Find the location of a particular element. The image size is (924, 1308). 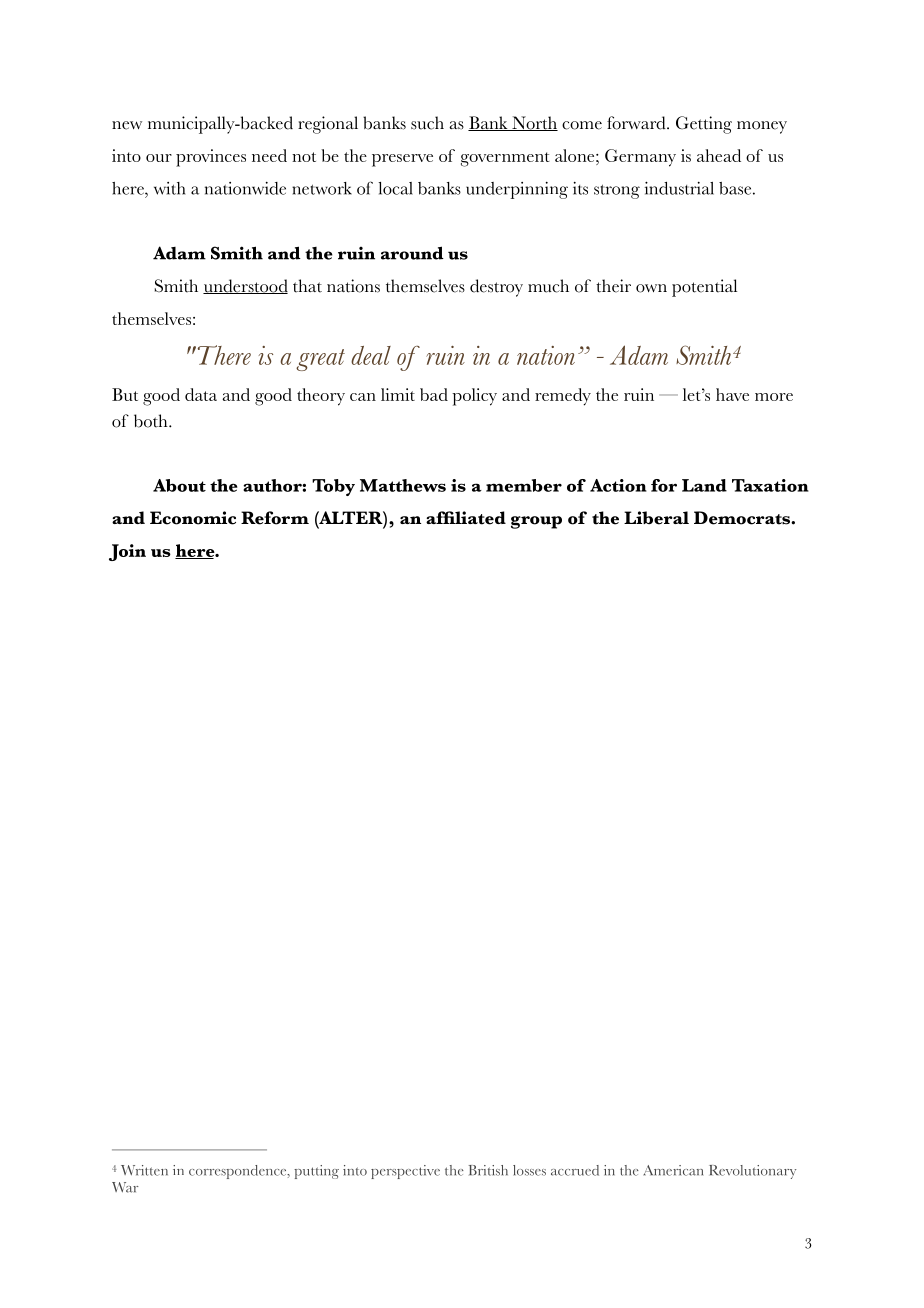

provinces is located at coordinates (211, 158).
